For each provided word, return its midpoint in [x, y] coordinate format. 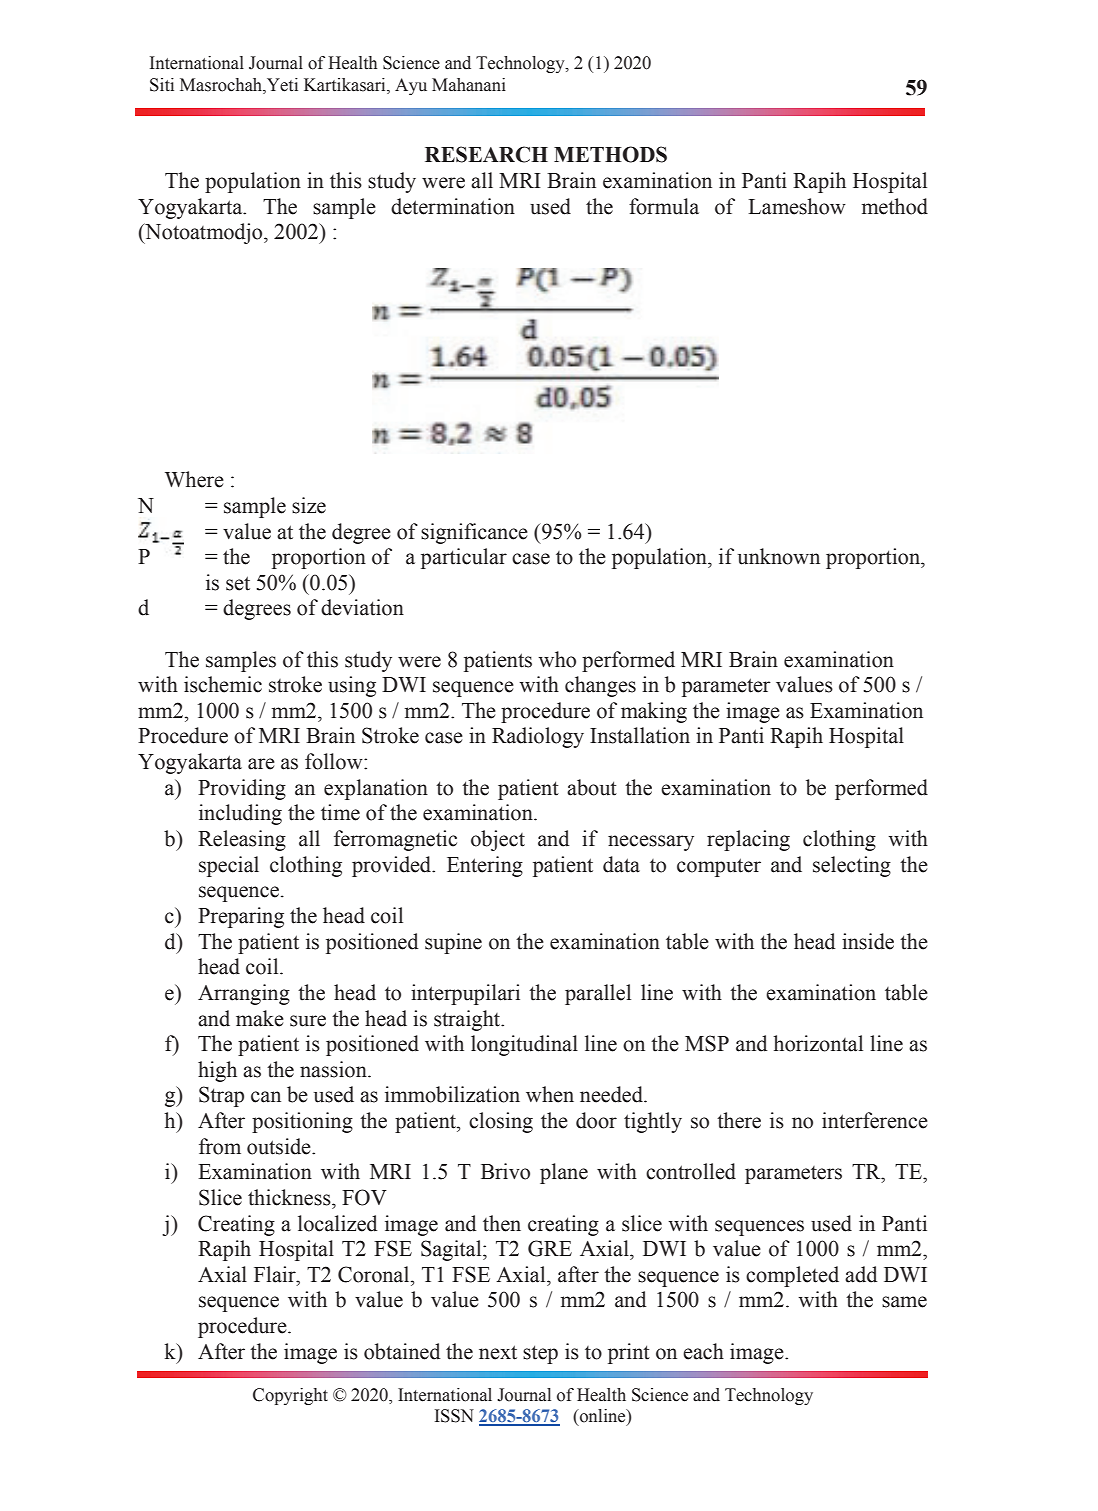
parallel [598, 994]
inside [868, 941]
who [557, 659]
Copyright [290, 1396]
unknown [779, 556]
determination [453, 206]
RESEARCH [486, 154]
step [540, 1354]
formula [664, 206]
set [238, 583]
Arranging [244, 994]
